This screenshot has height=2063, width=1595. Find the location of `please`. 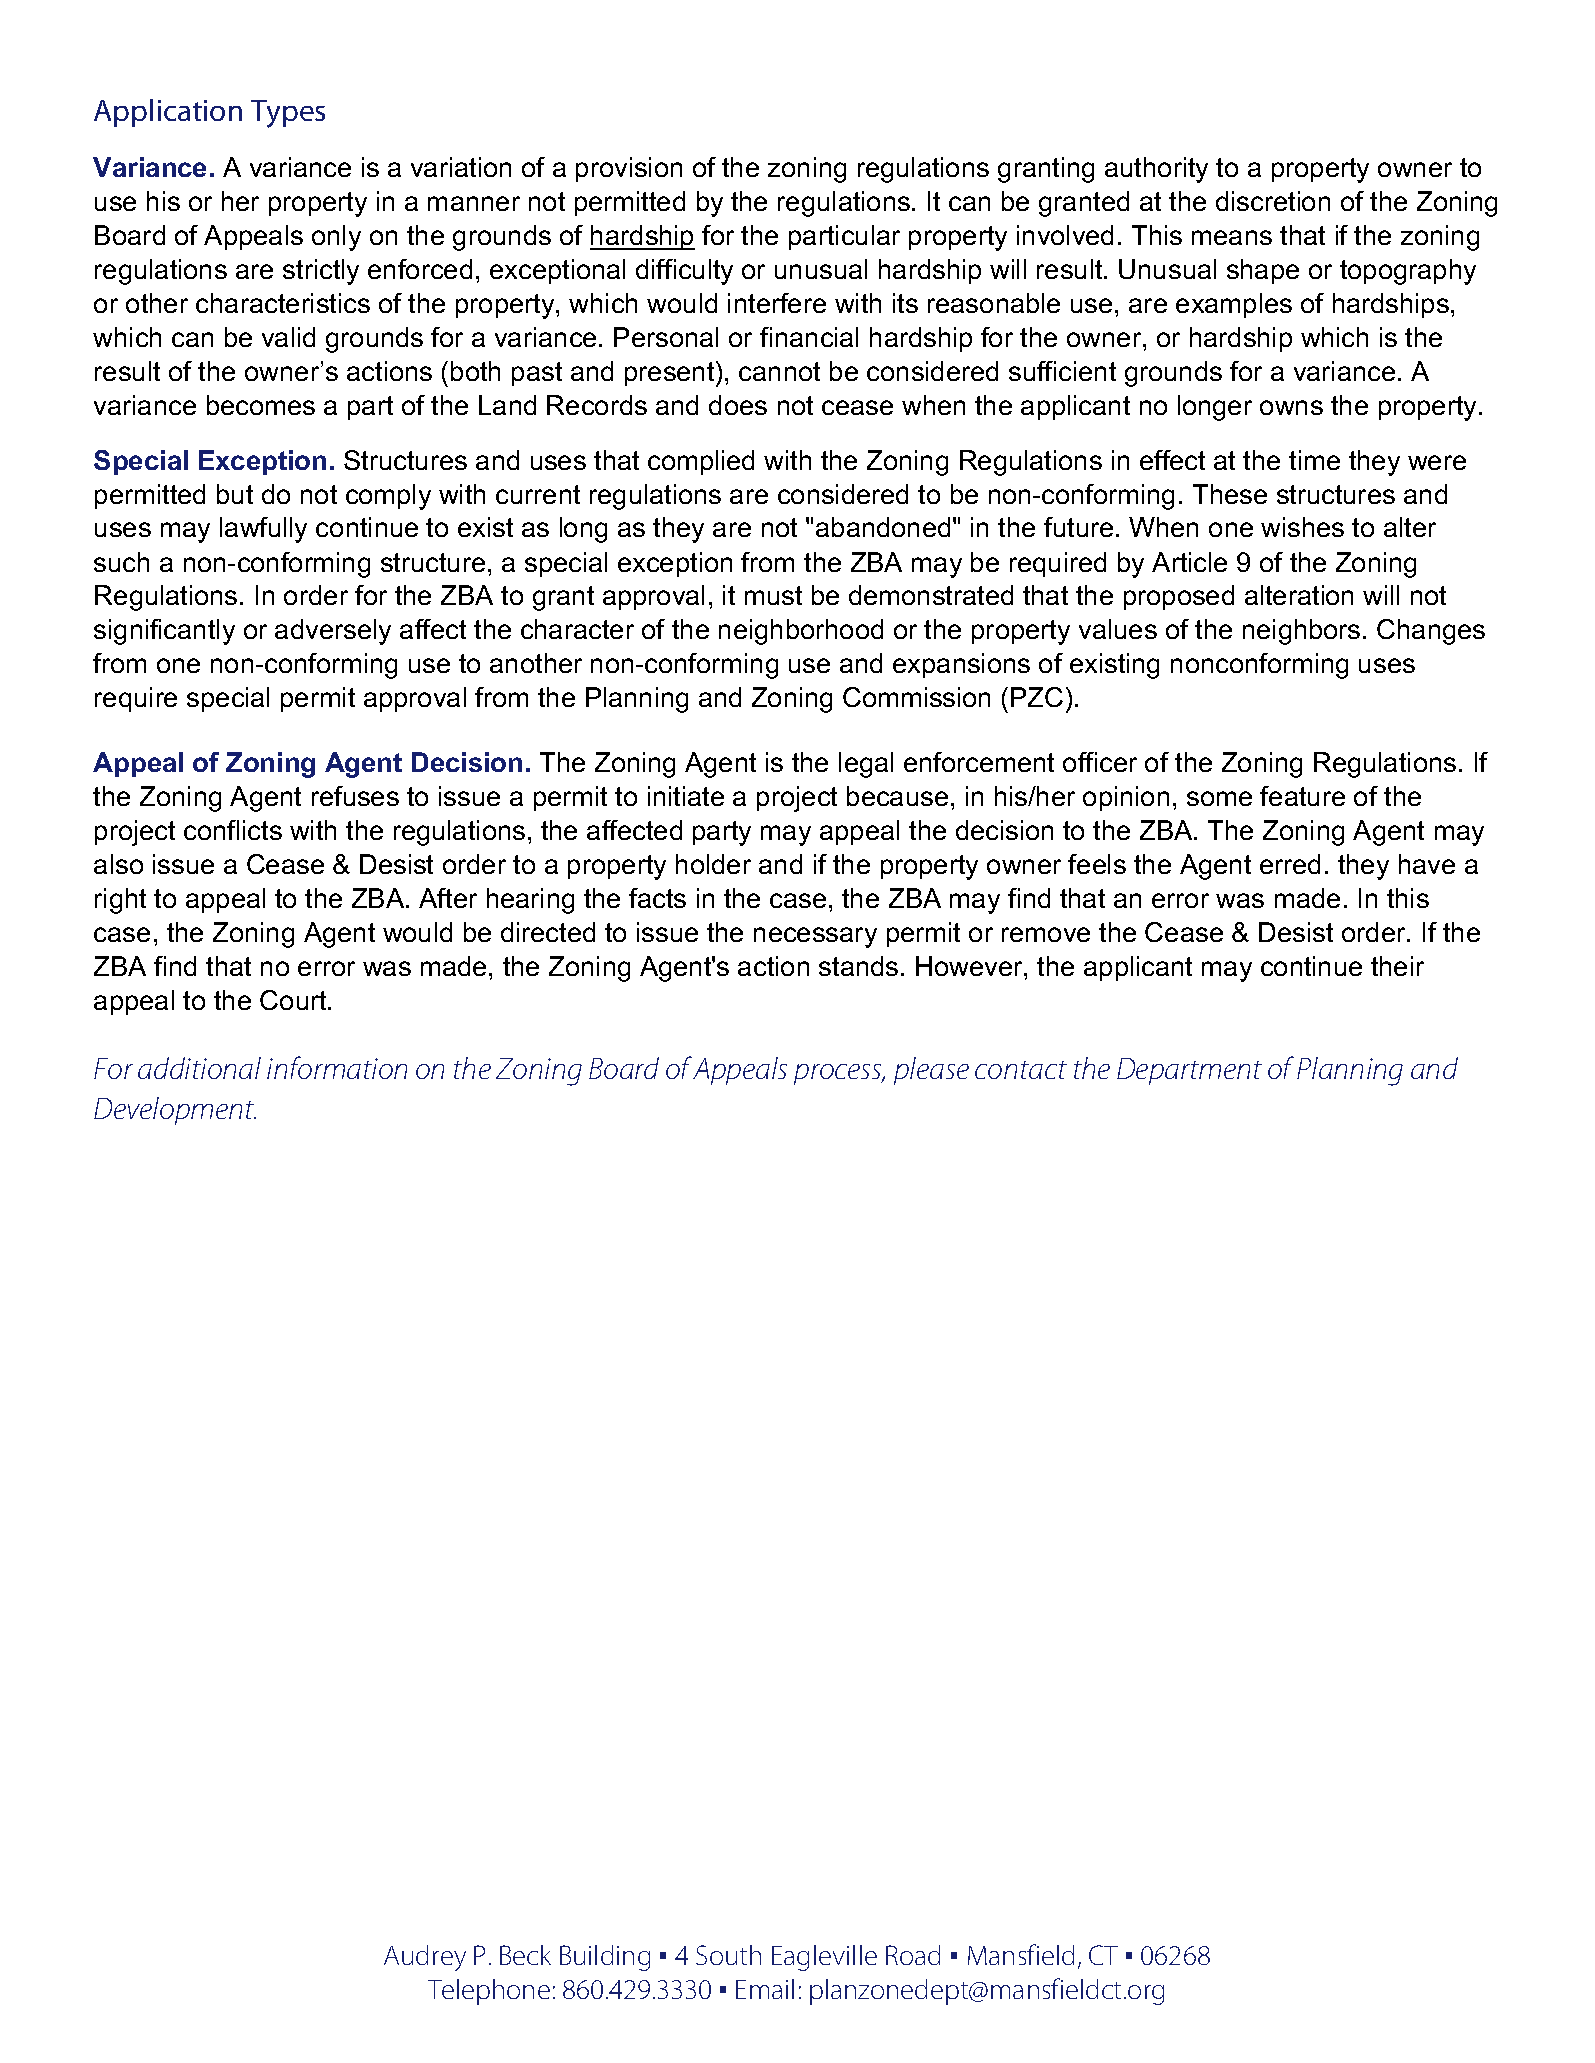

please is located at coordinates (931, 1071).
